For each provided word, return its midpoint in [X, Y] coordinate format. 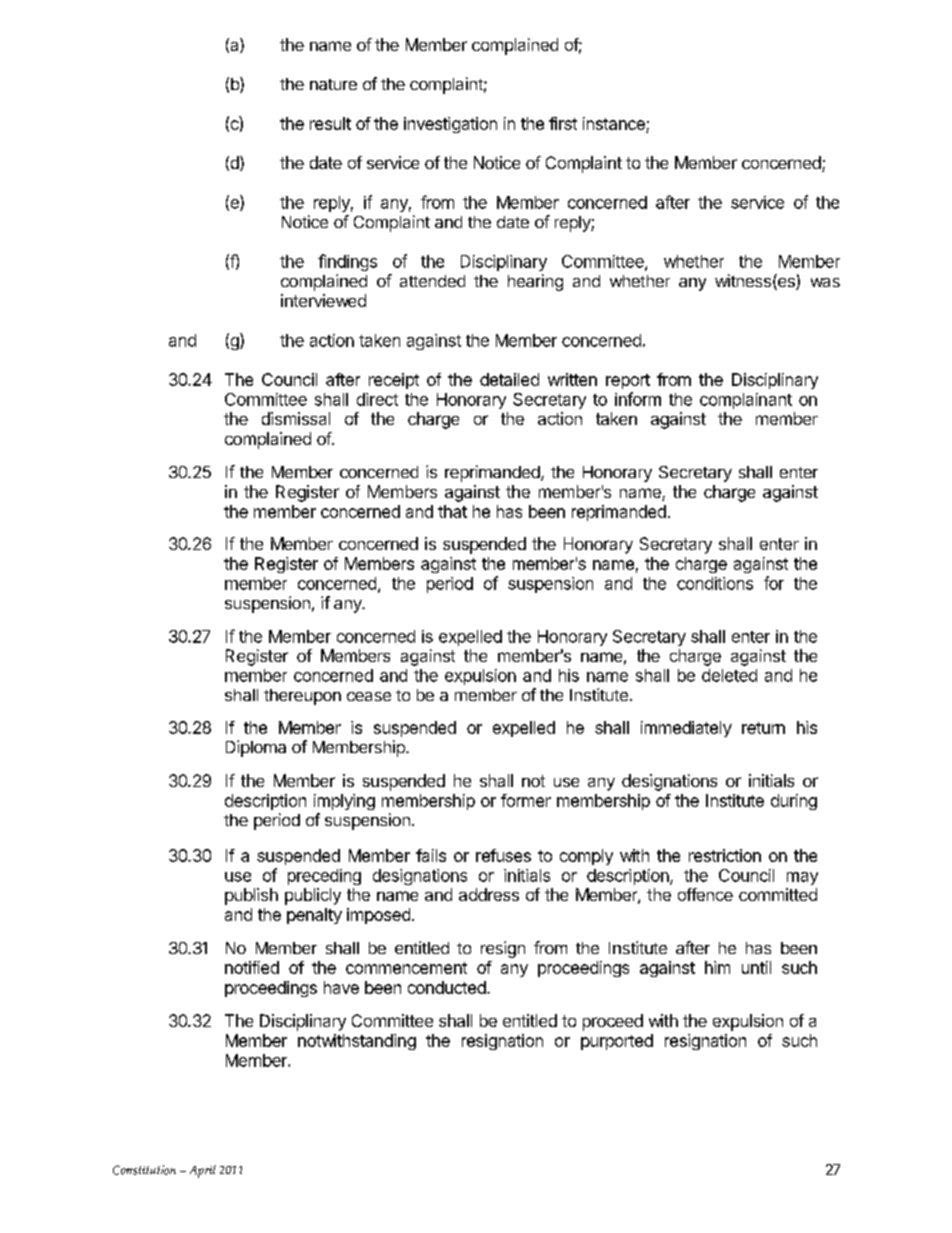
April [203, 1171]
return [763, 728]
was [825, 282]
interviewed [323, 300]
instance [614, 123]
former [526, 800]
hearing [535, 282]
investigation [450, 125]
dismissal [296, 418]
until [756, 967]
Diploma [256, 748]
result [330, 123]
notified [252, 967]
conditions [715, 583]
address [489, 894]
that [452, 511]
